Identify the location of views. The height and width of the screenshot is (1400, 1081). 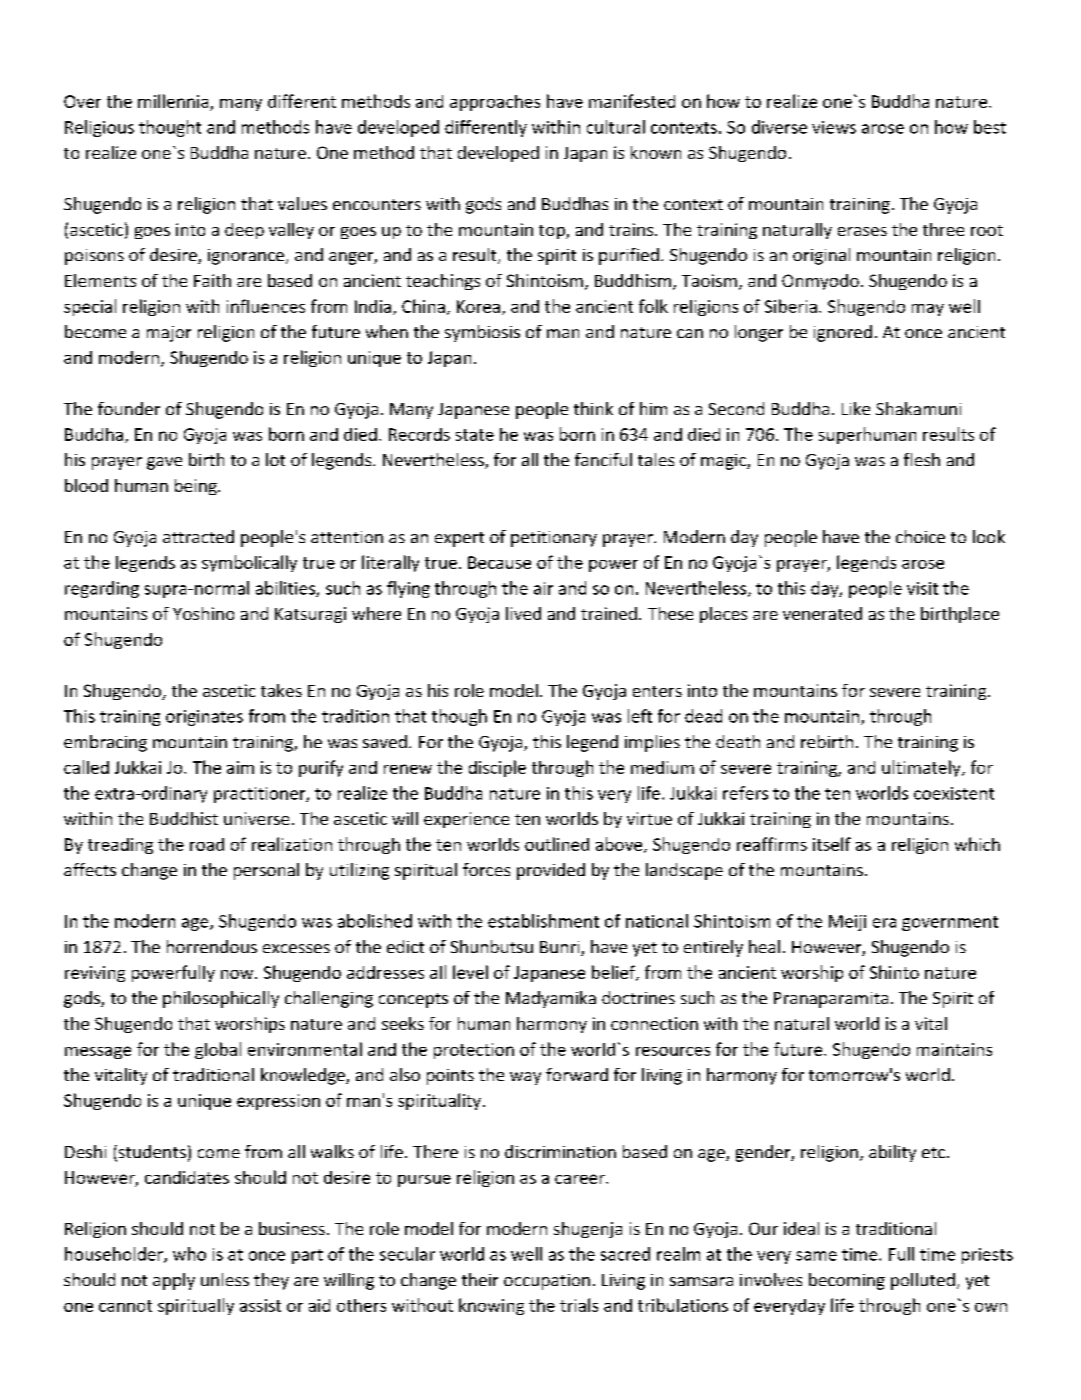
(834, 127).
